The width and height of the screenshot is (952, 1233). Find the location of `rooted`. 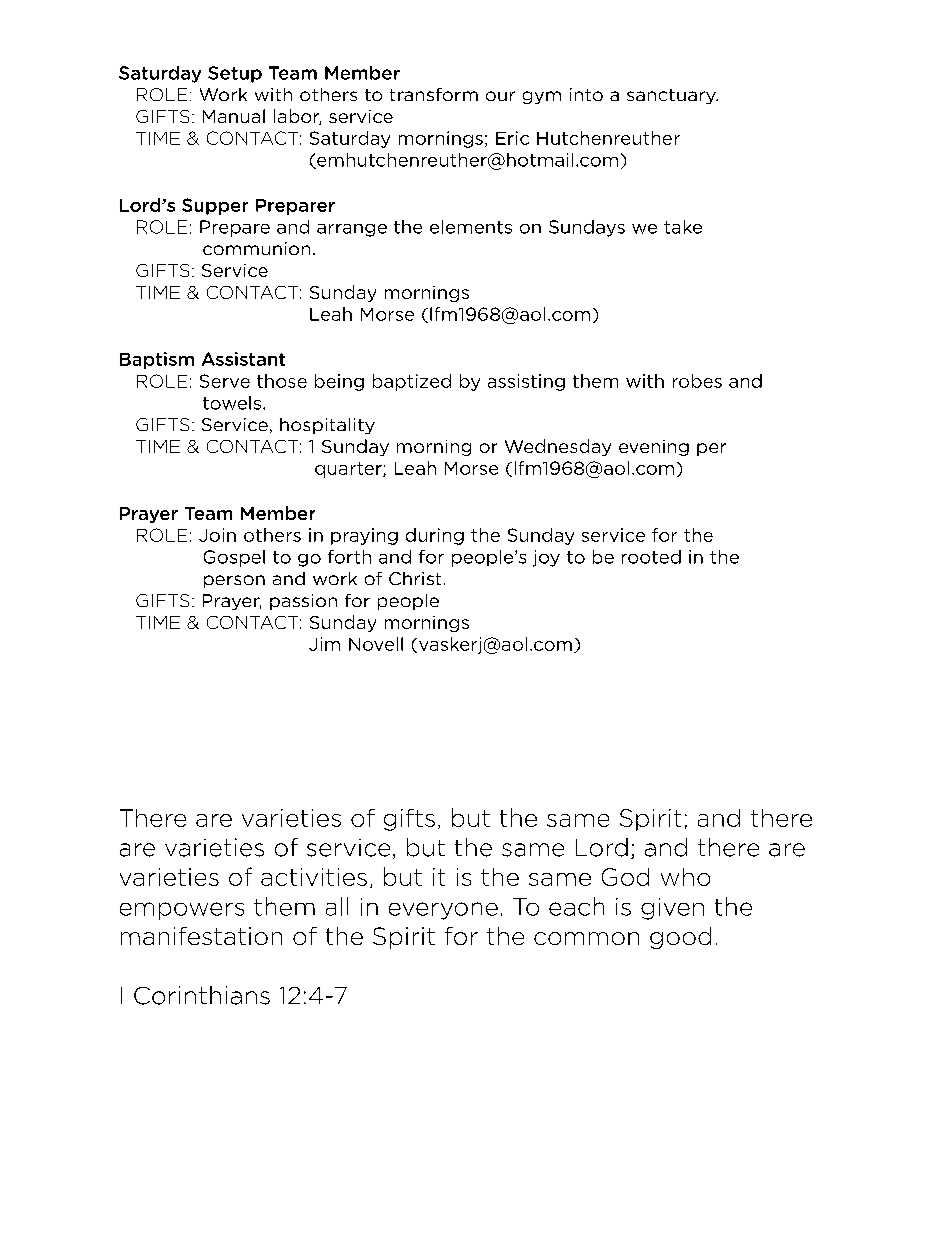

rooted is located at coordinates (651, 557).
